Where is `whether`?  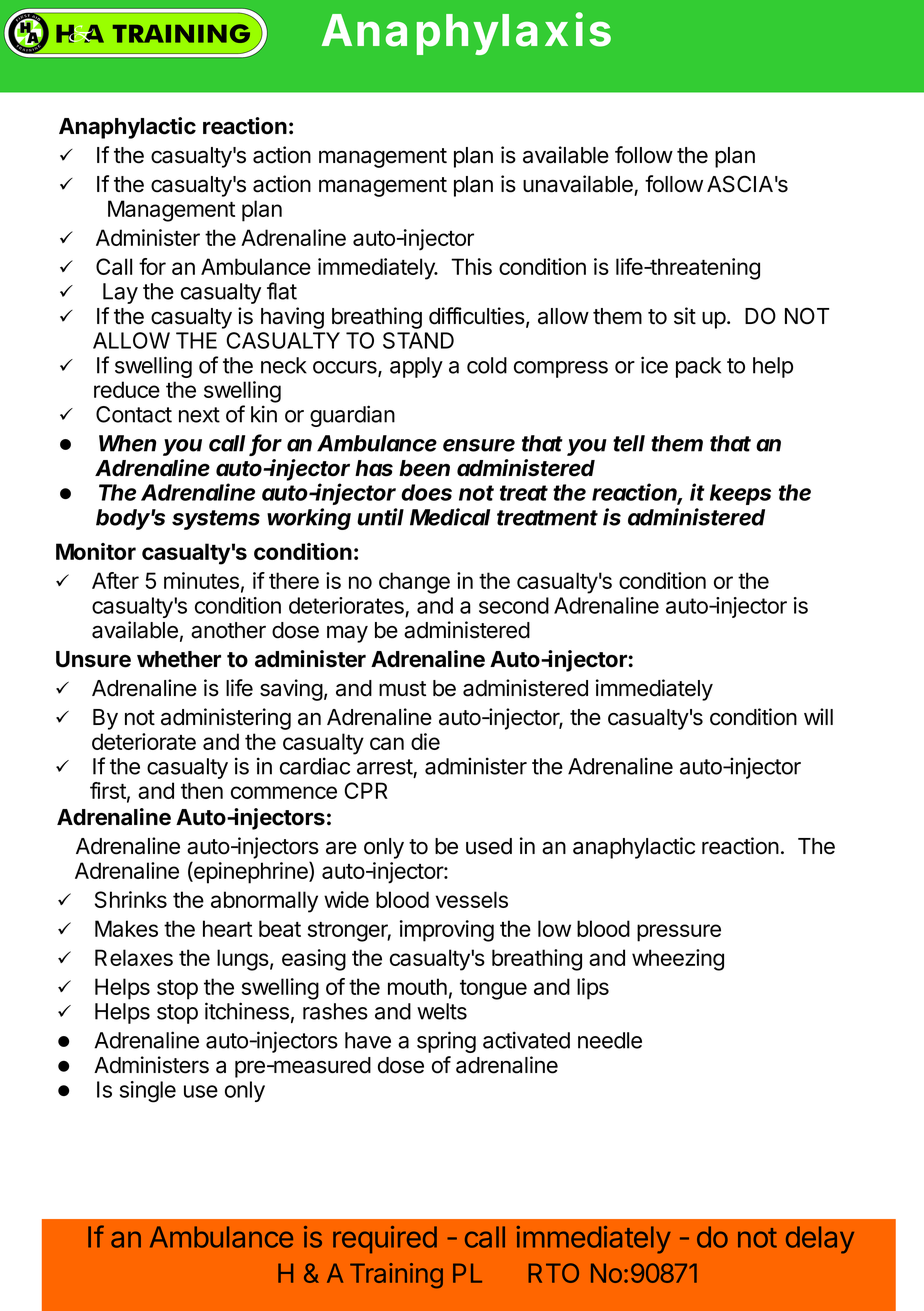
whether is located at coordinates (179, 659).
